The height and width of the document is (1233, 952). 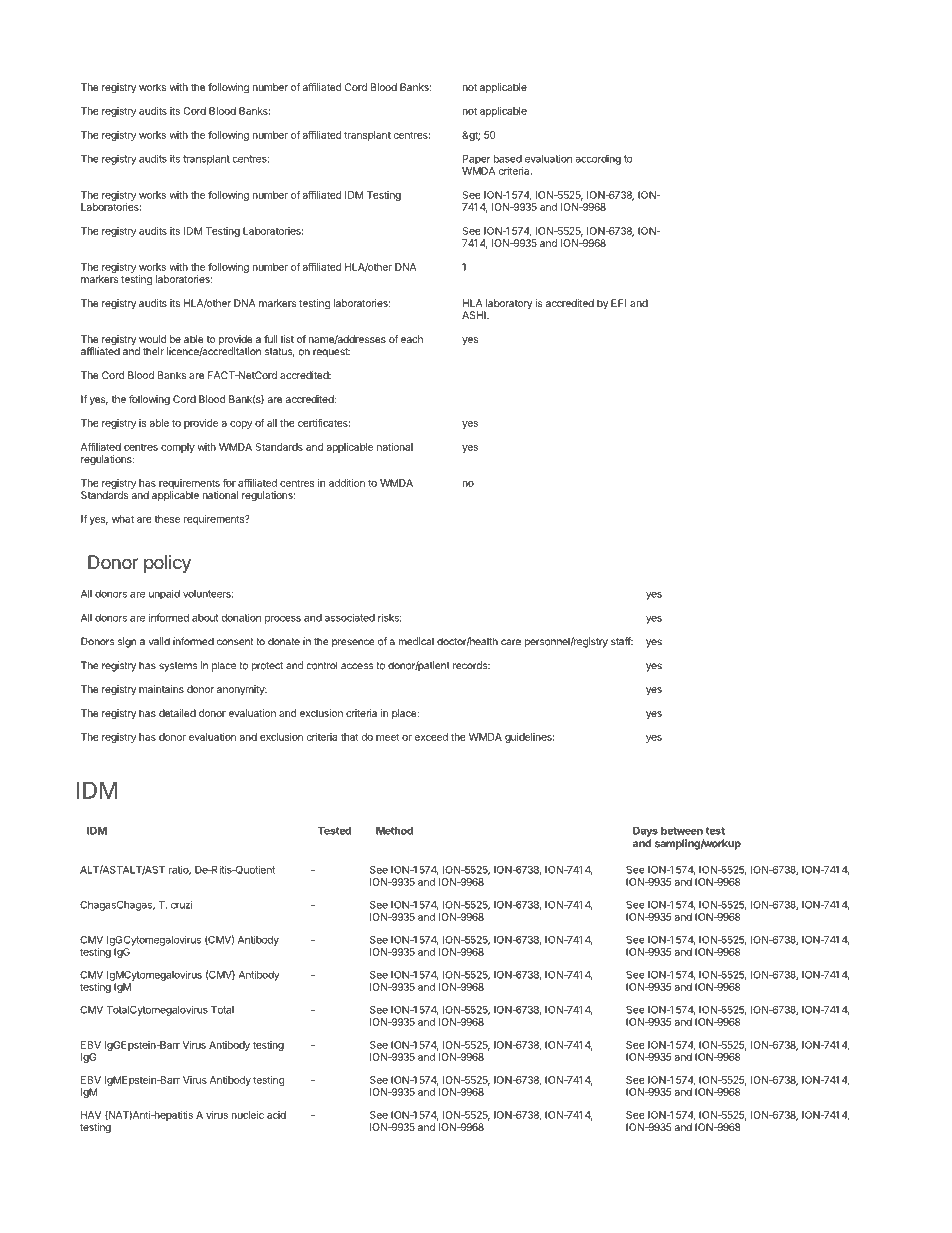 What do you see at coordinates (177, 713) in the document?
I see `detailed` at bounding box center [177, 713].
